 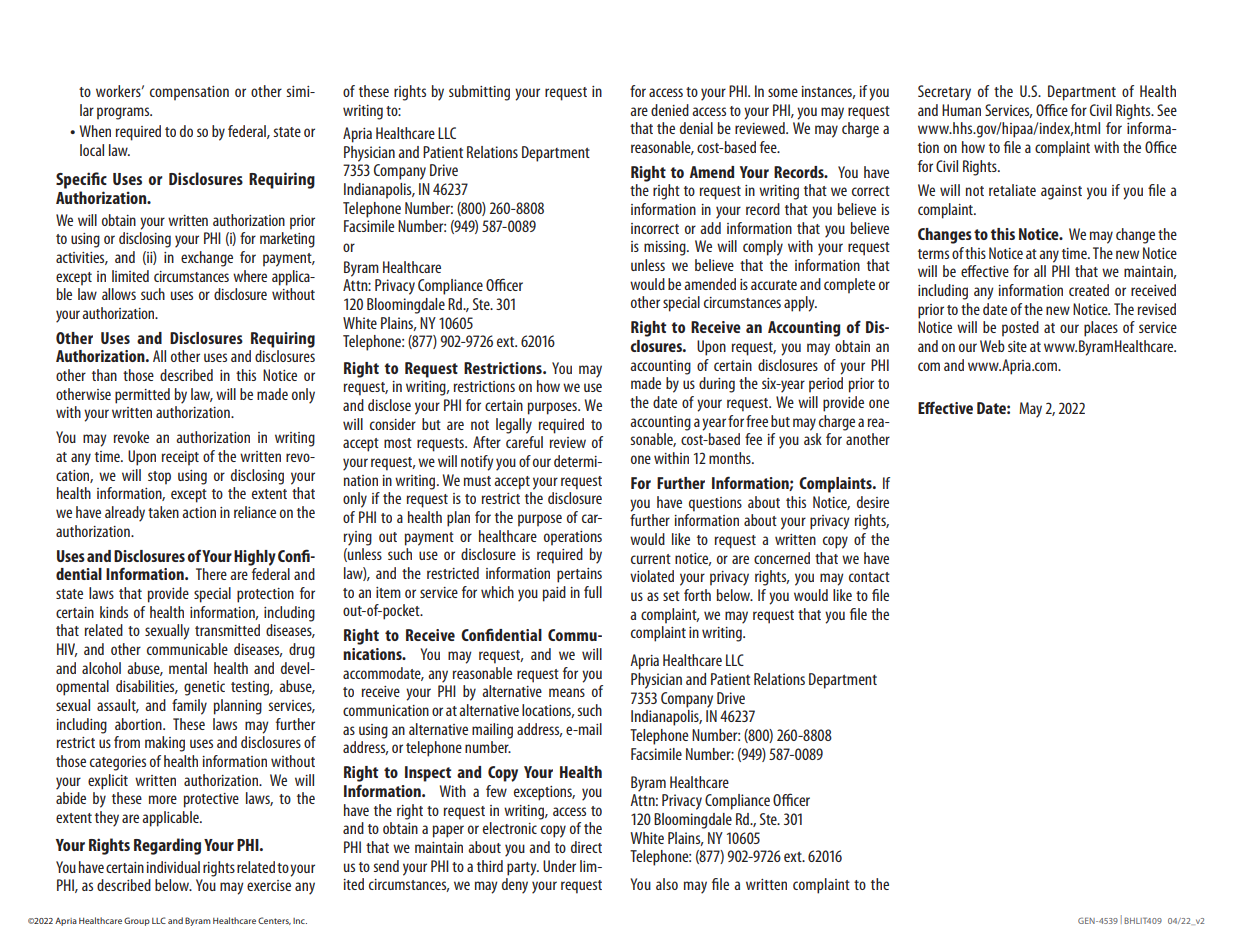 What do you see at coordinates (269, 885) in the document?
I see `exercise` at bounding box center [269, 885].
